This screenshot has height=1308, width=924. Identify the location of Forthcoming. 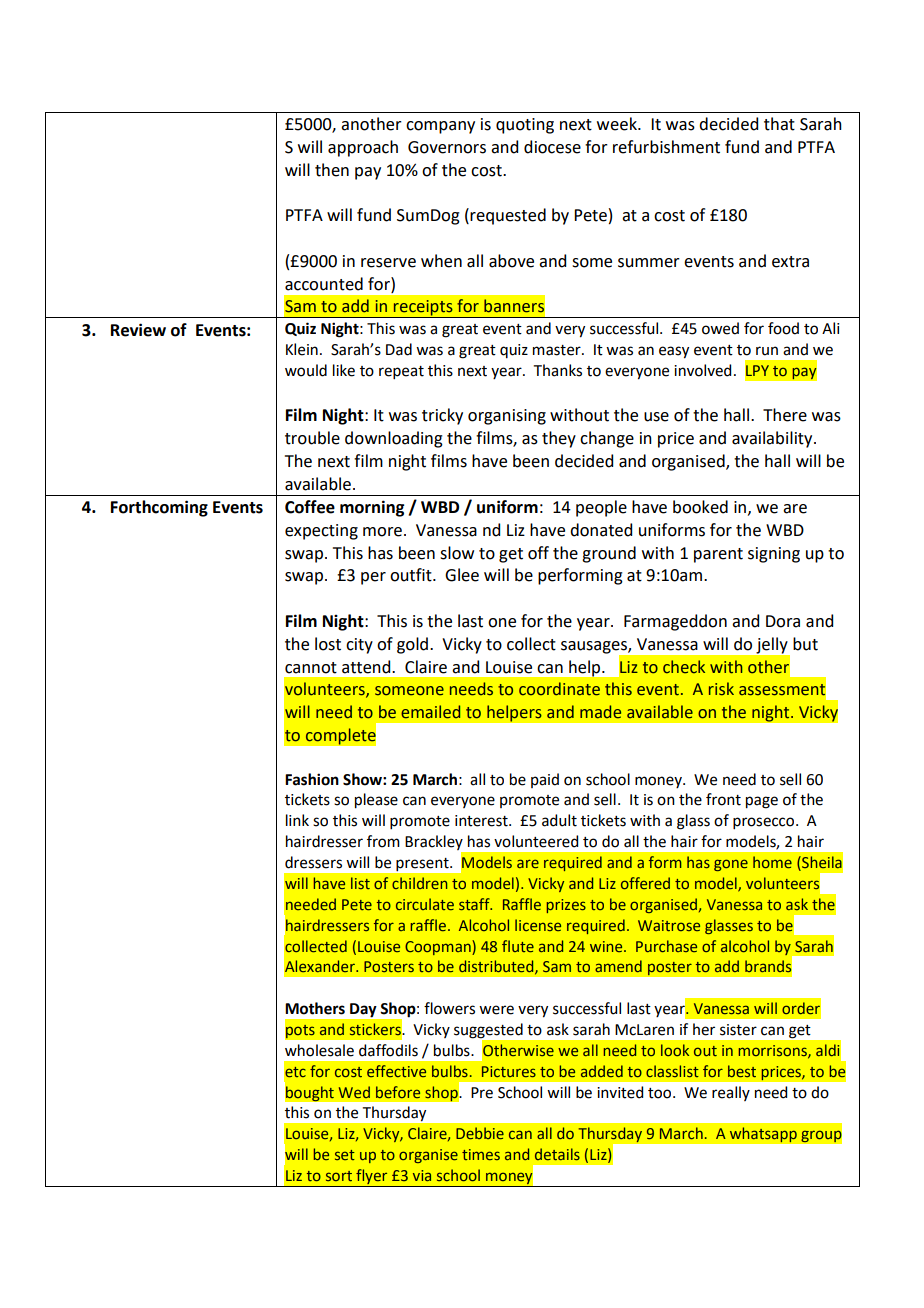
(159, 508).
